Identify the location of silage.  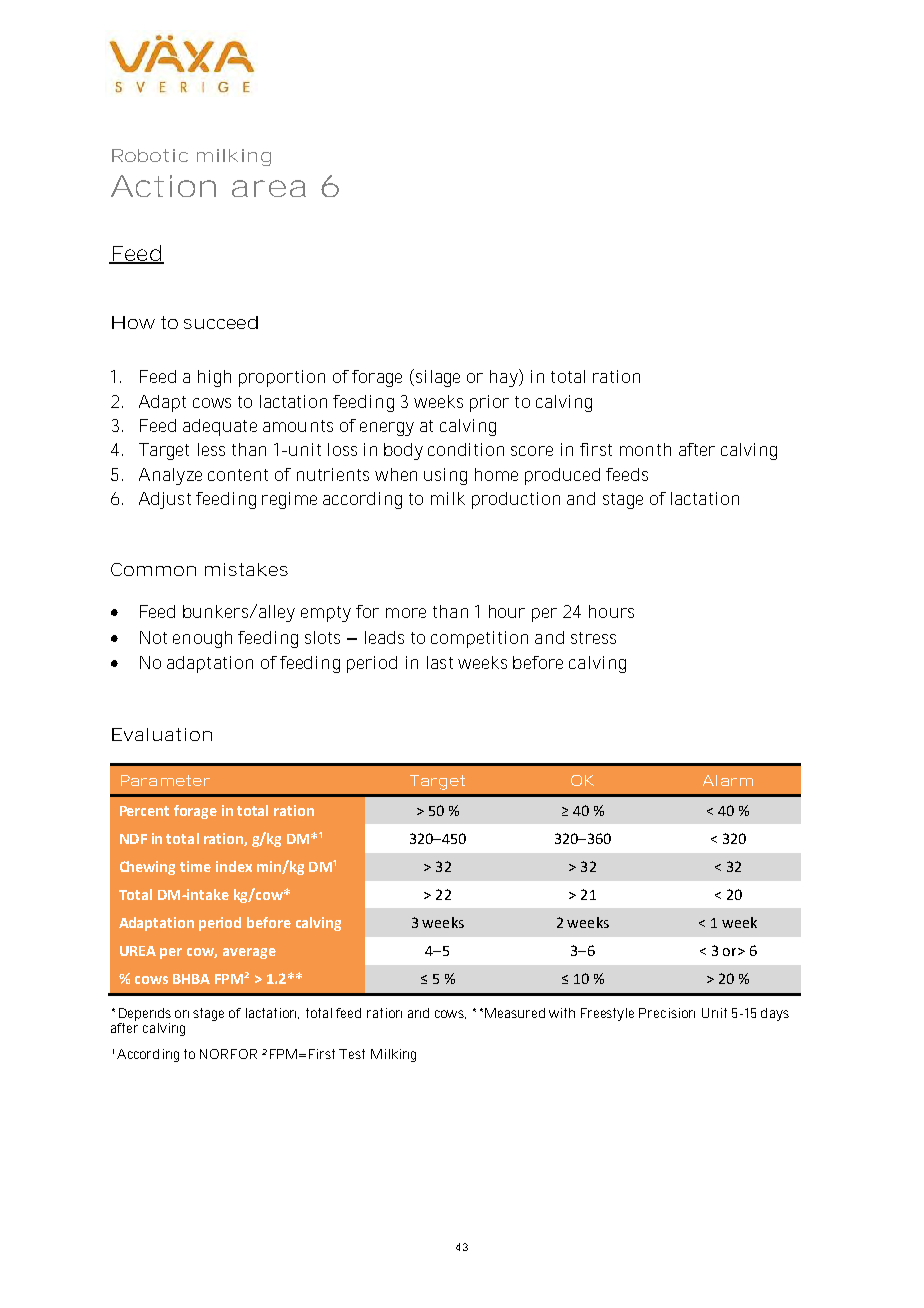
(436, 378).
